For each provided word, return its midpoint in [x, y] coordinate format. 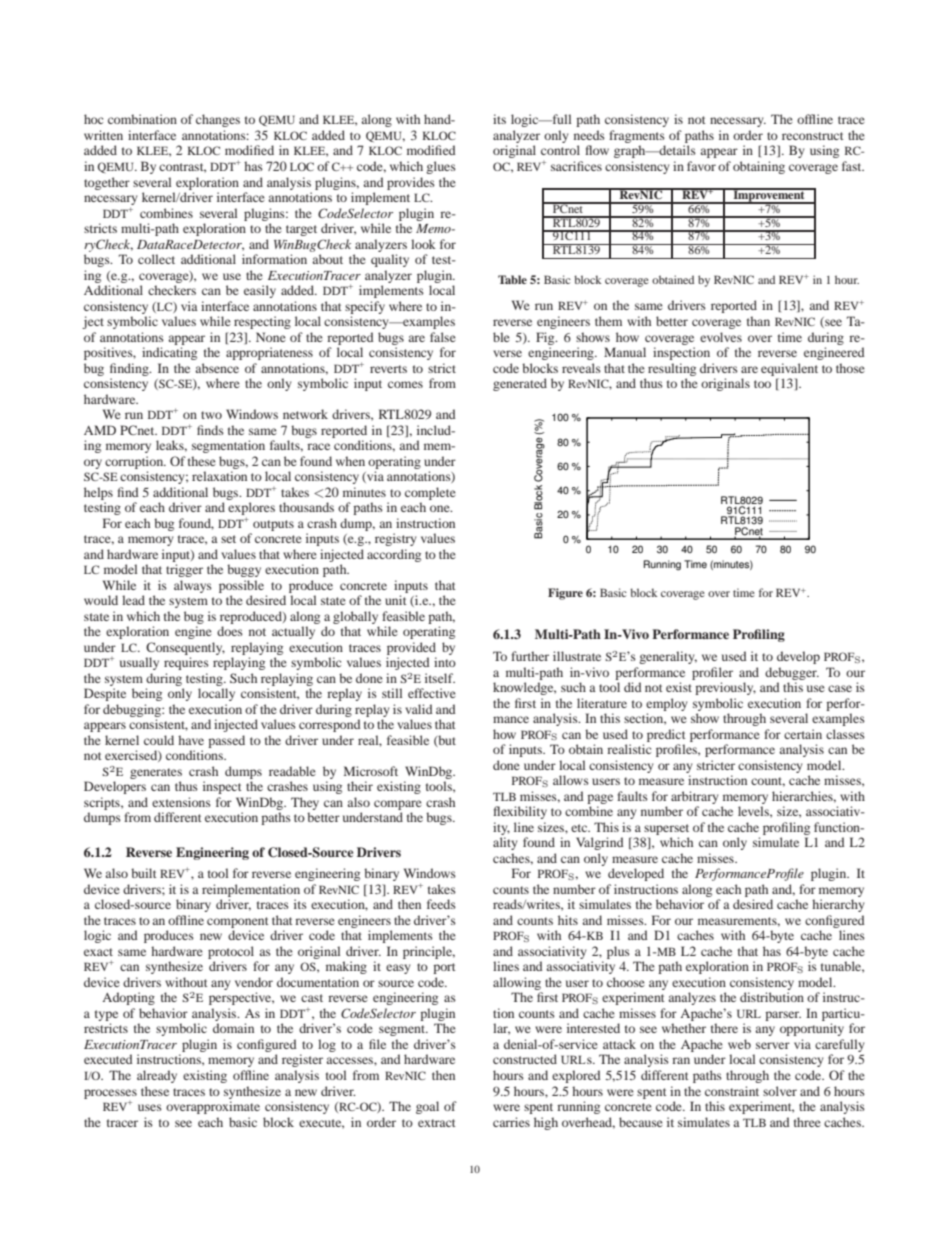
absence [217, 368]
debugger [792, 673]
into [445, 662]
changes [218, 120]
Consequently [185, 648]
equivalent [789, 369]
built [144, 873]
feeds [441, 904]
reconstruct [813, 136]
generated [520, 384]
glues [441, 167]
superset [666, 829]
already [157, 1076]
